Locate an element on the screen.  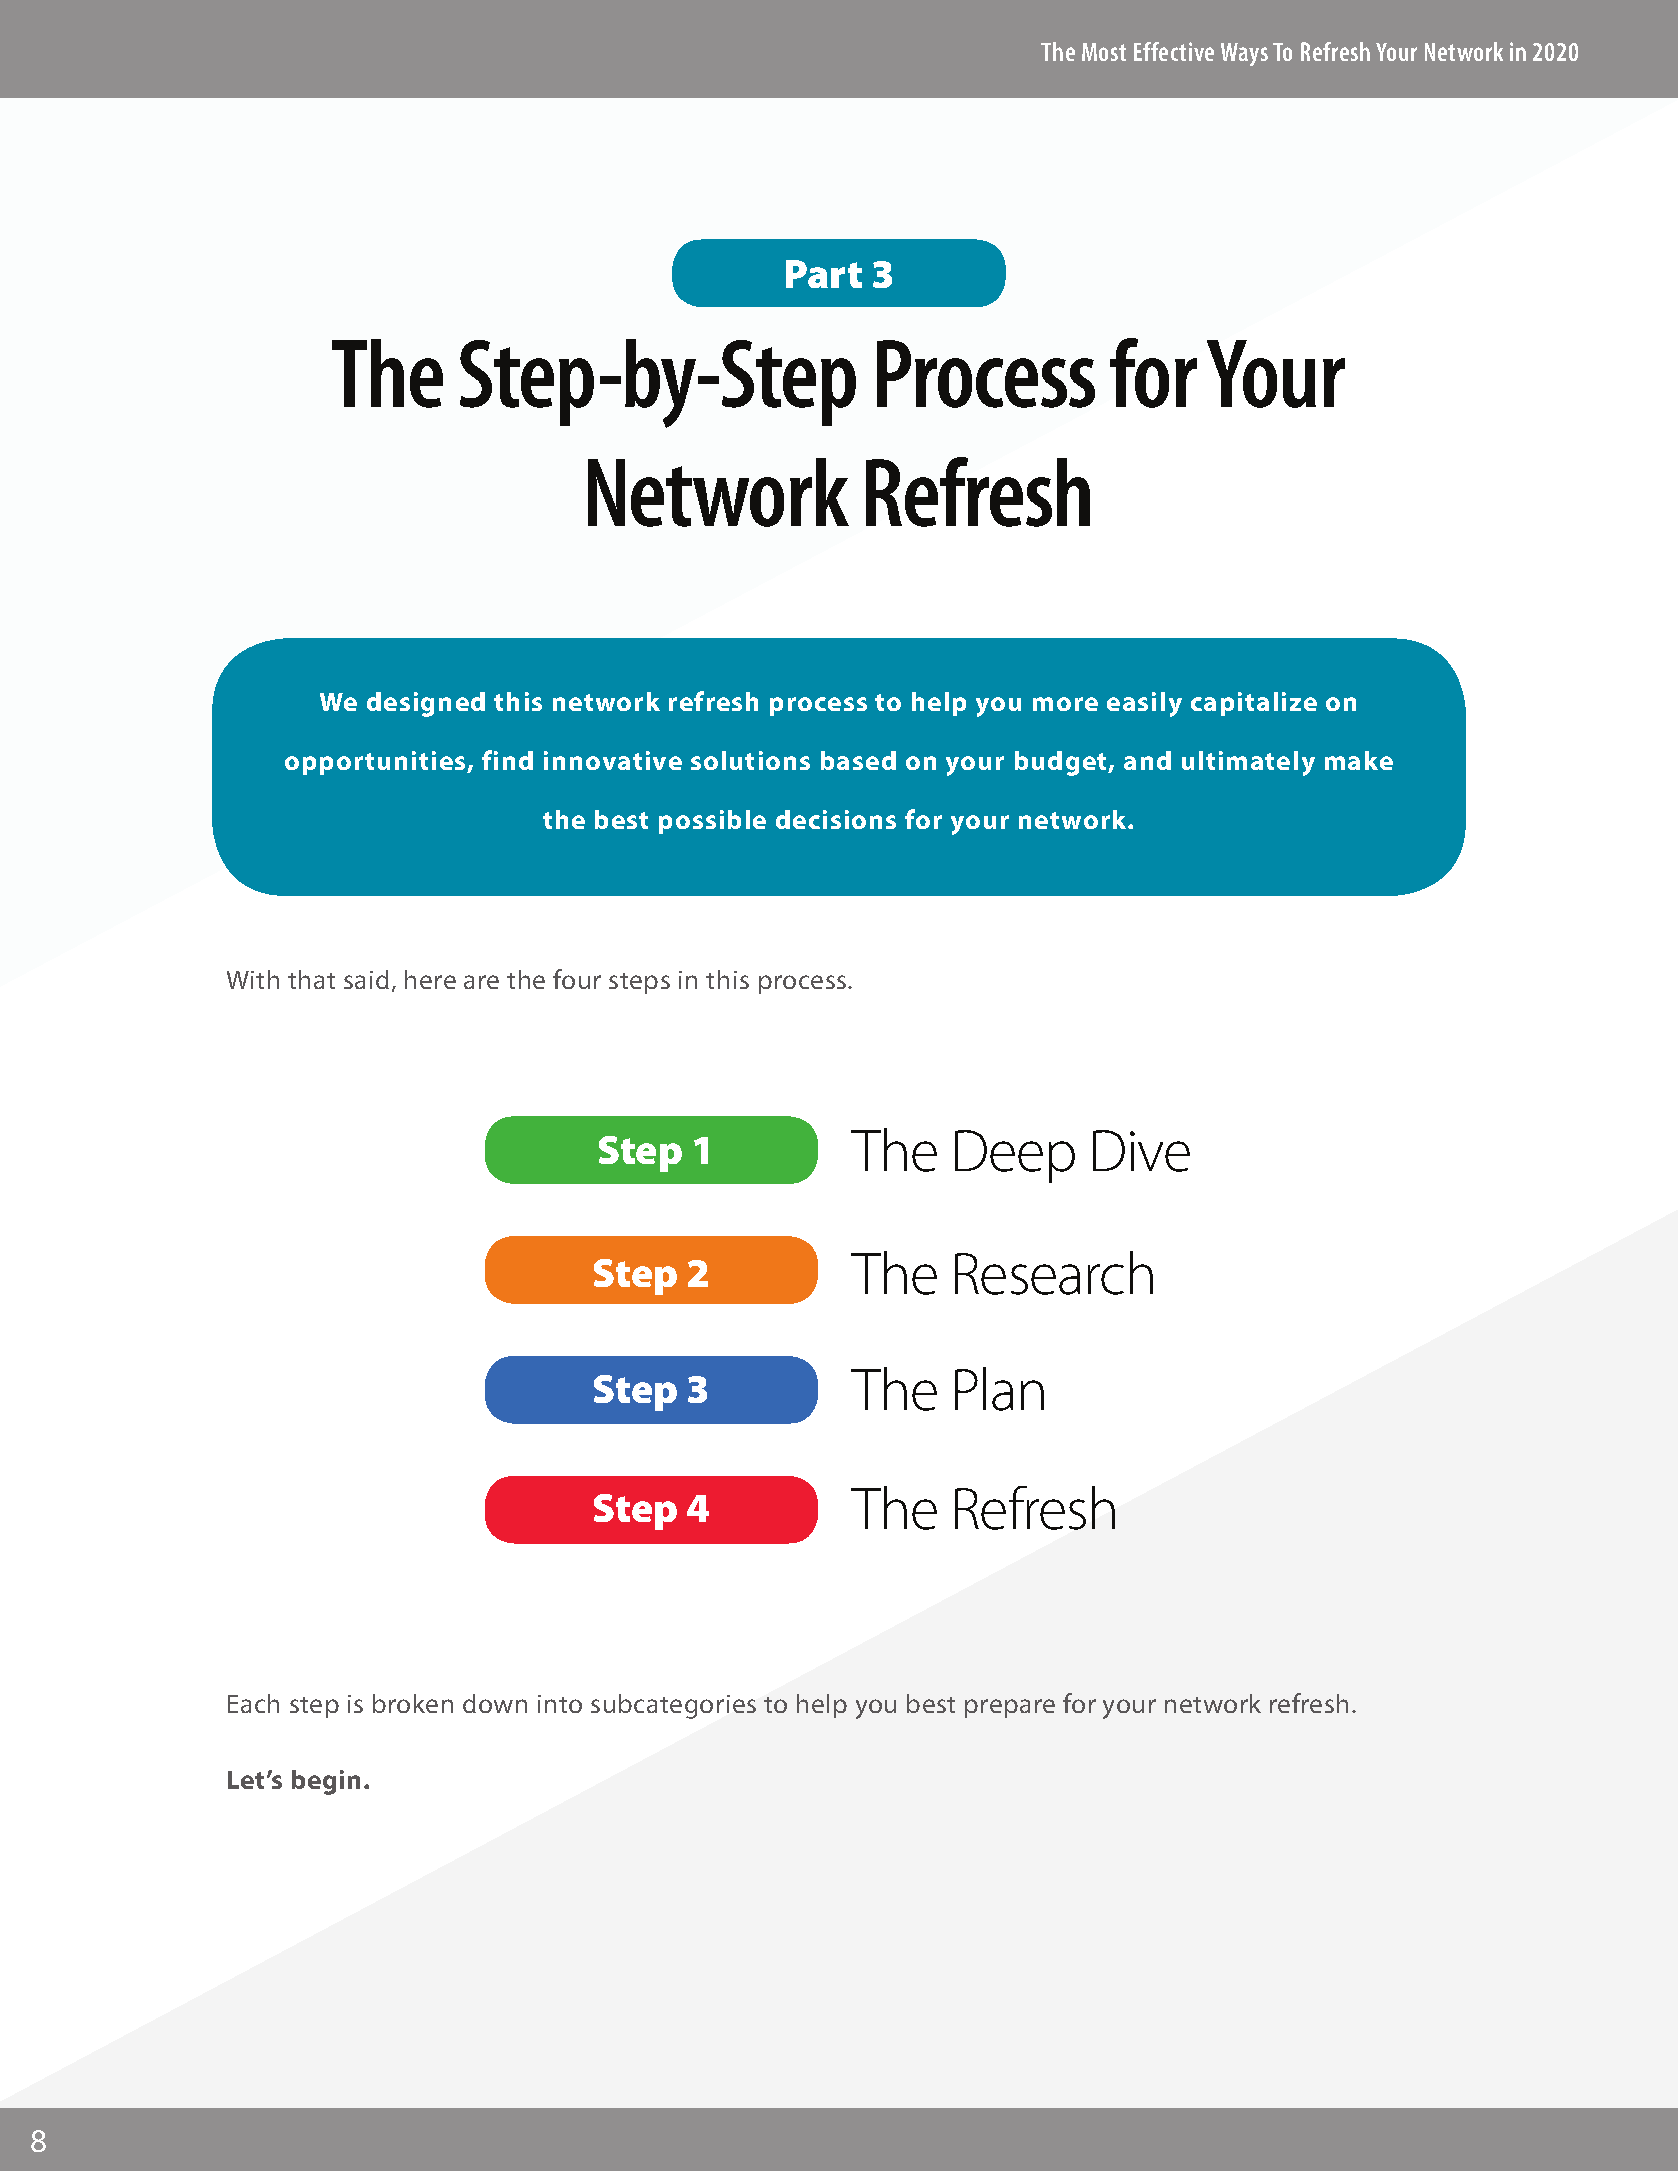
decisions is located at coordinates (836, 819).
